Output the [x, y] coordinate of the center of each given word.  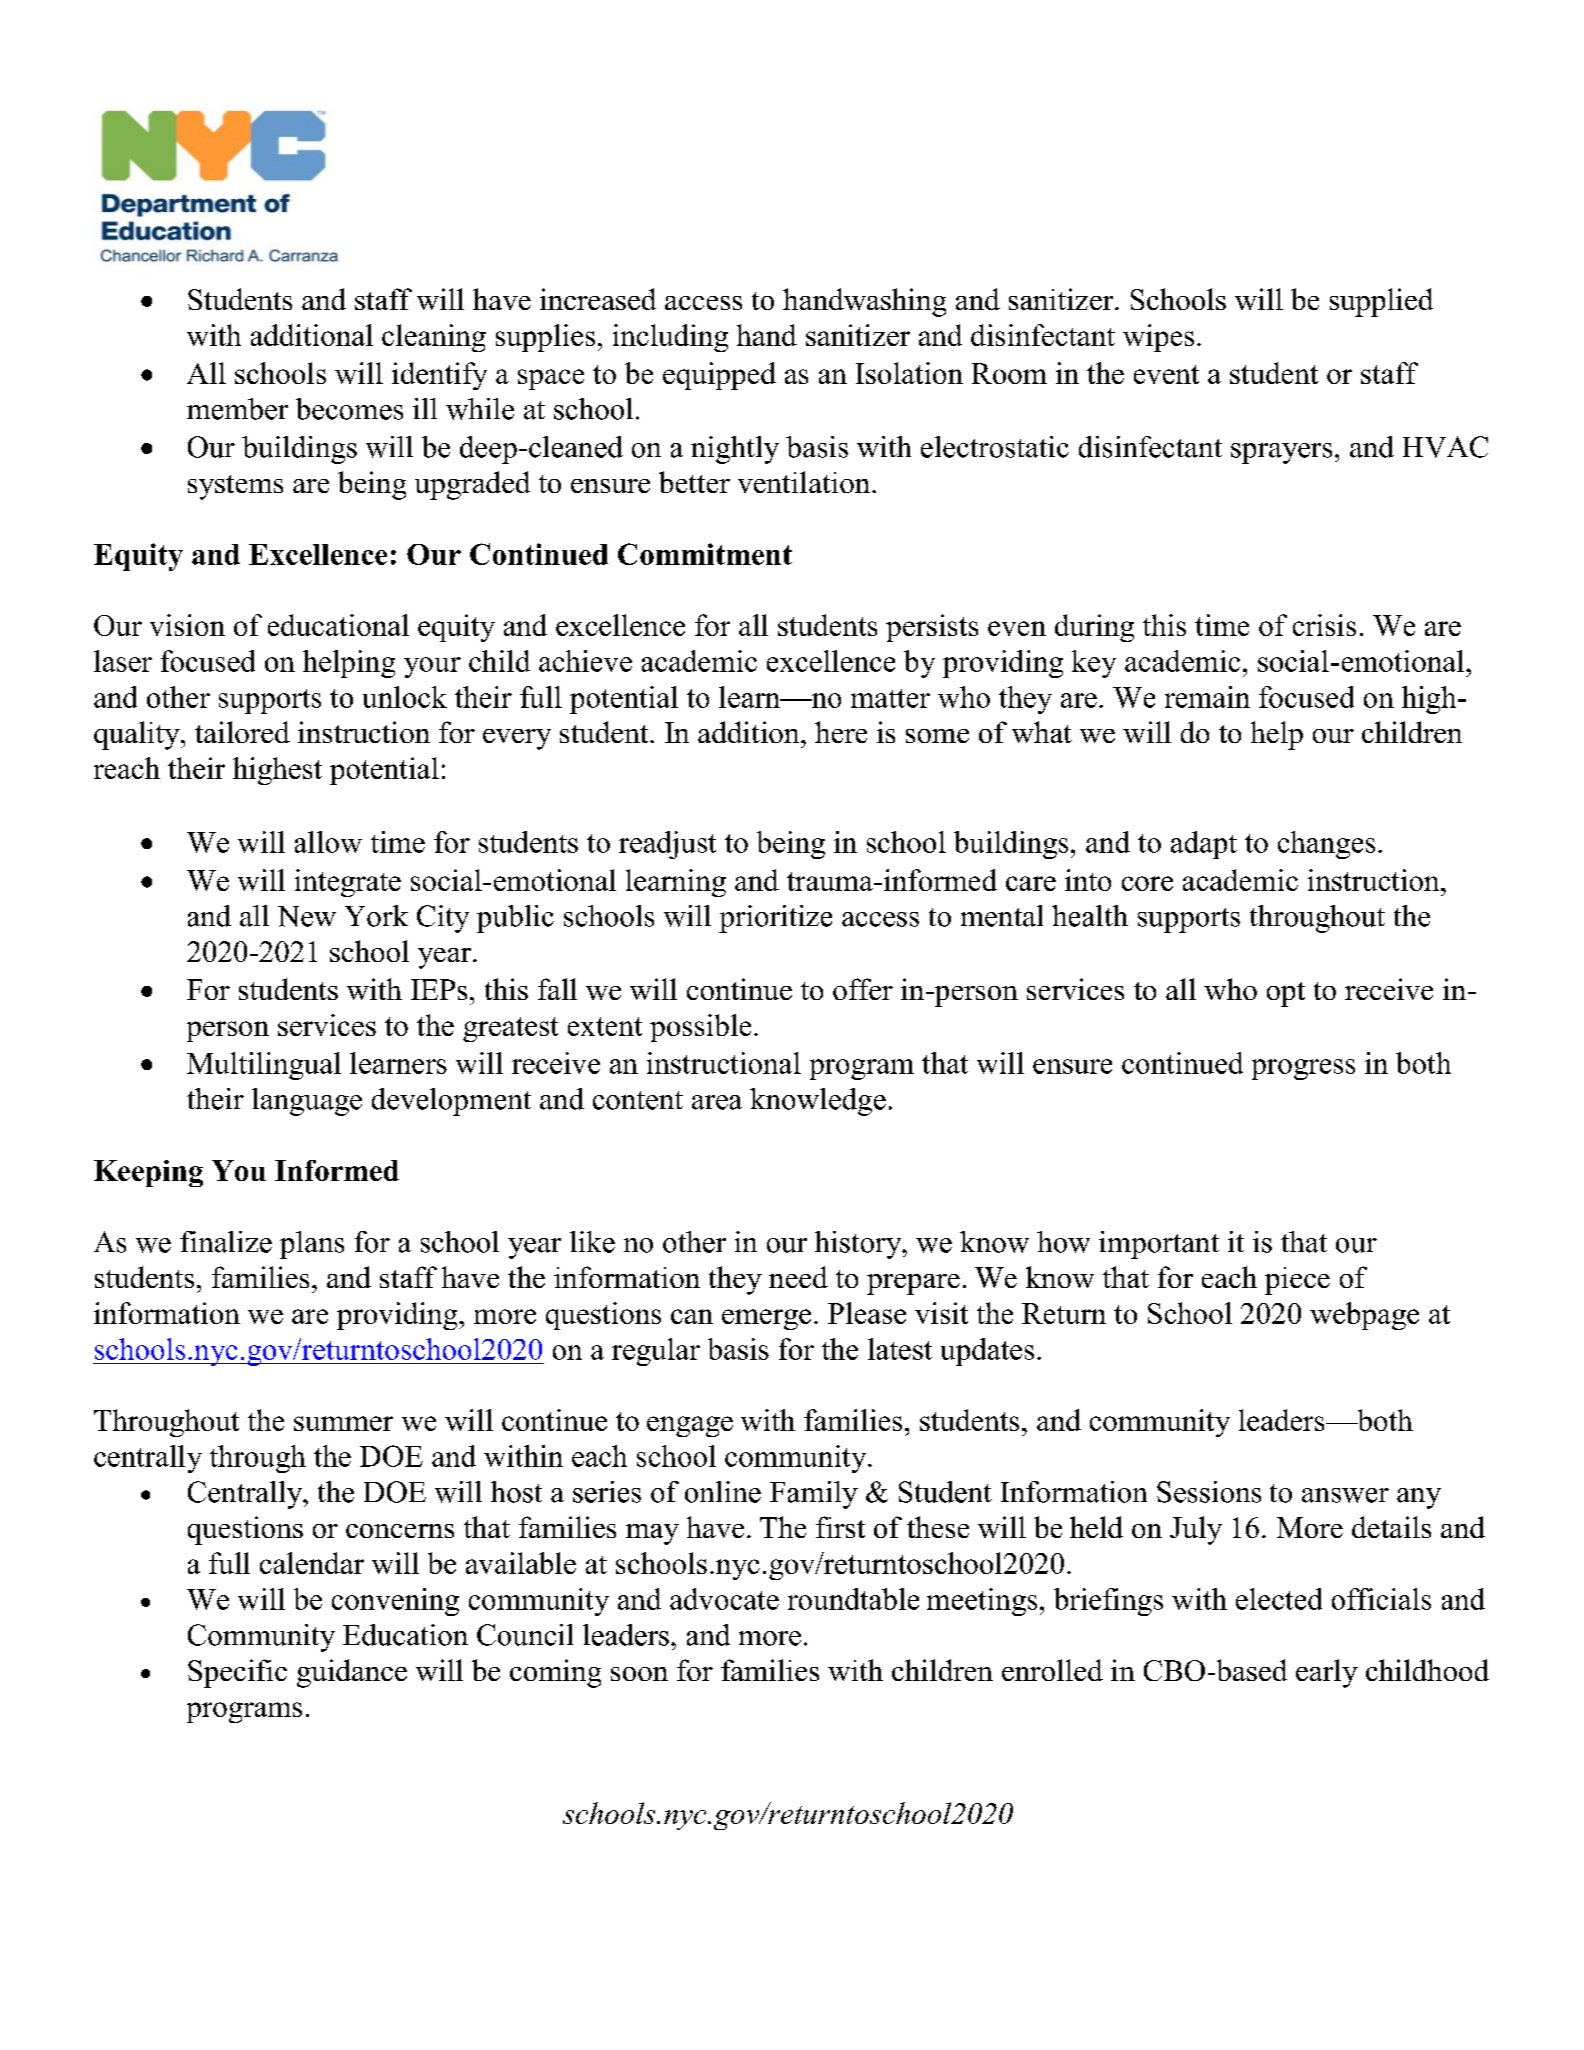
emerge [766, 1319]
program [862, 1069]
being [791, 845]
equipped [719, 376]
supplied [1381, 302]
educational [338, 625]
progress [1303, 1069]
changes [1326, 845]
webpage [1364, 1316]
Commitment [705, 554]
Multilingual [264, 1066]
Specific [237, 1673]
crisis [1324, 625]
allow [328, 842]
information [167, 1313]
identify [439, 376]
